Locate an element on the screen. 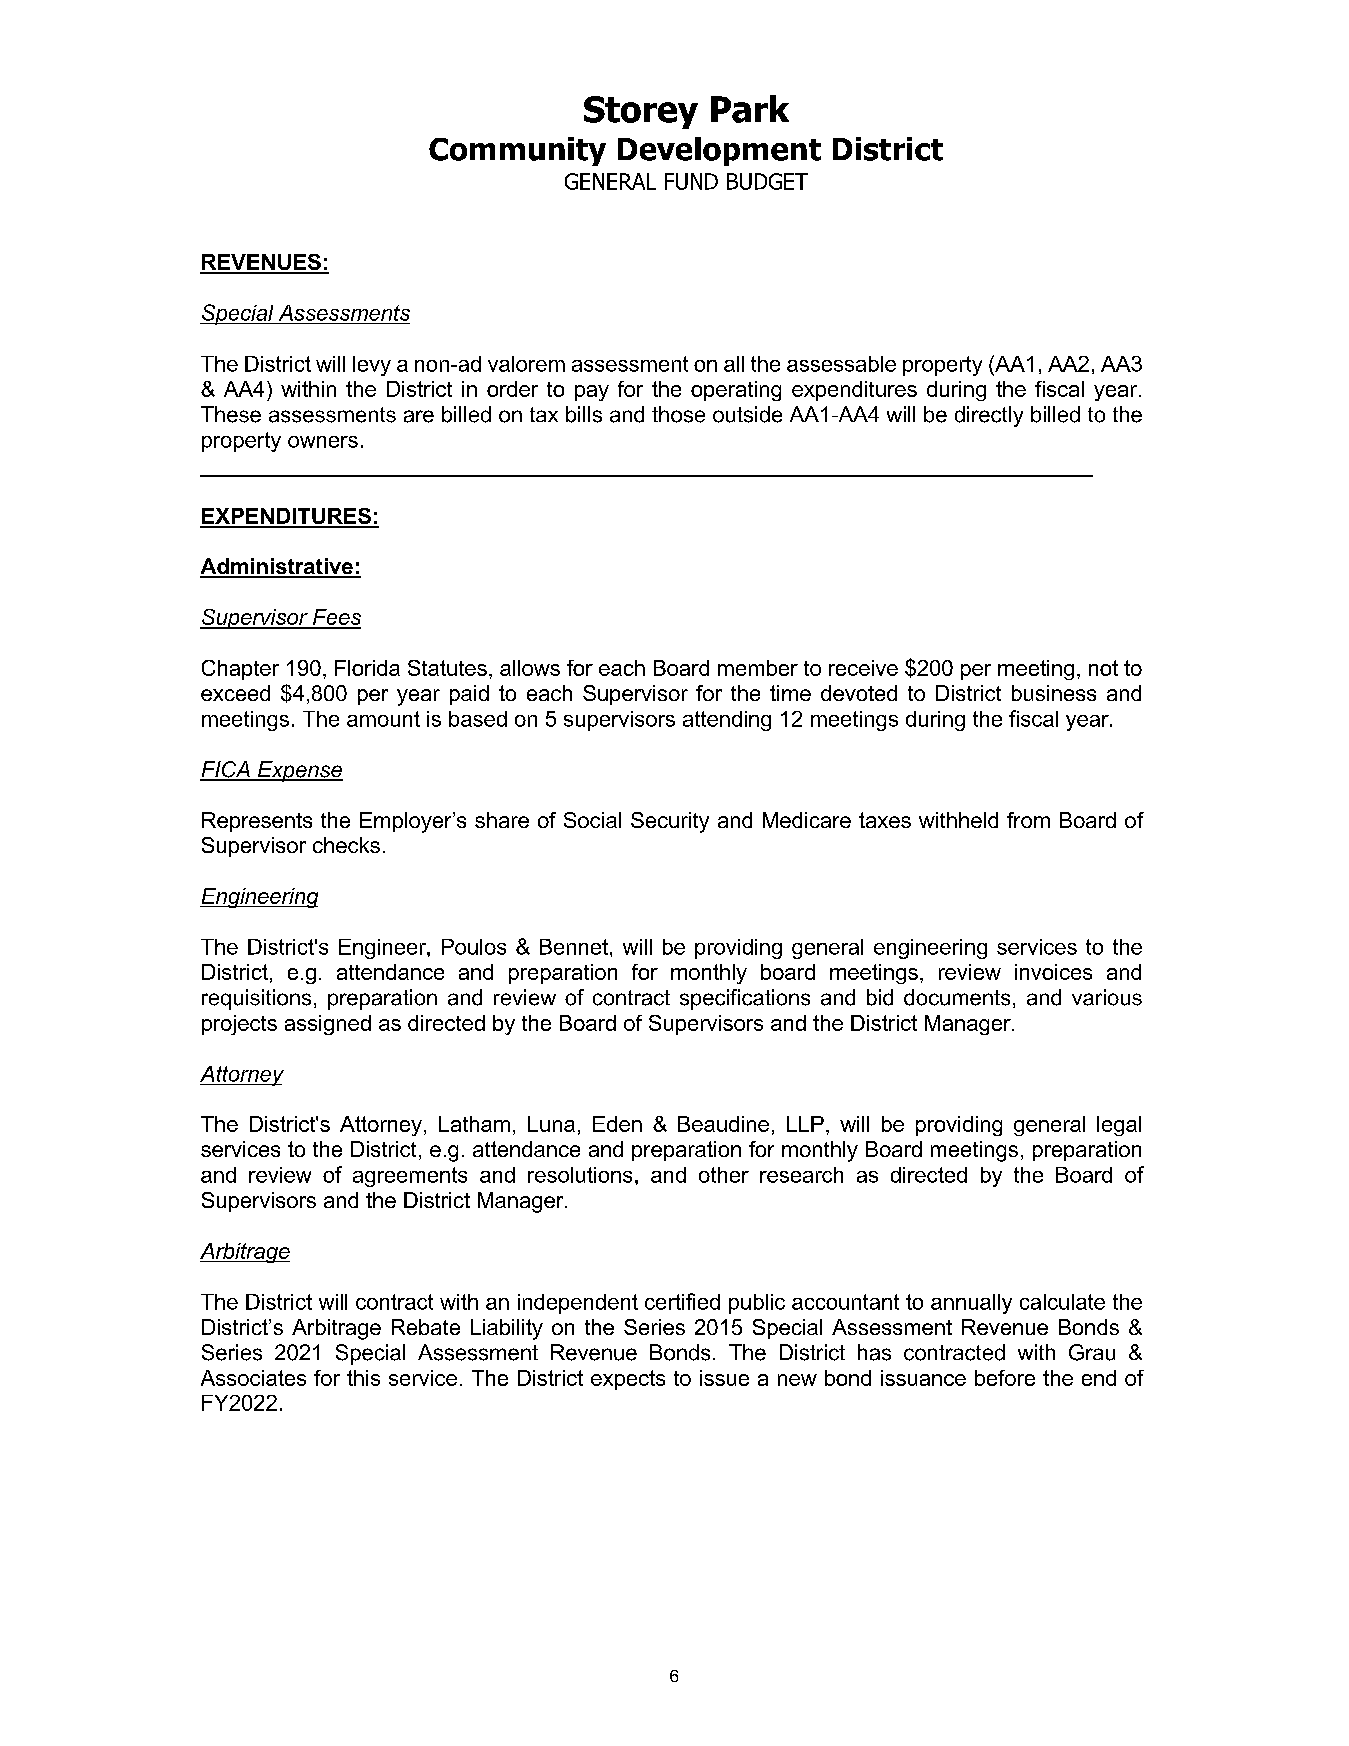 This screenshot has width=1349, height=1746. attending is located at coordinates (727, 721).
